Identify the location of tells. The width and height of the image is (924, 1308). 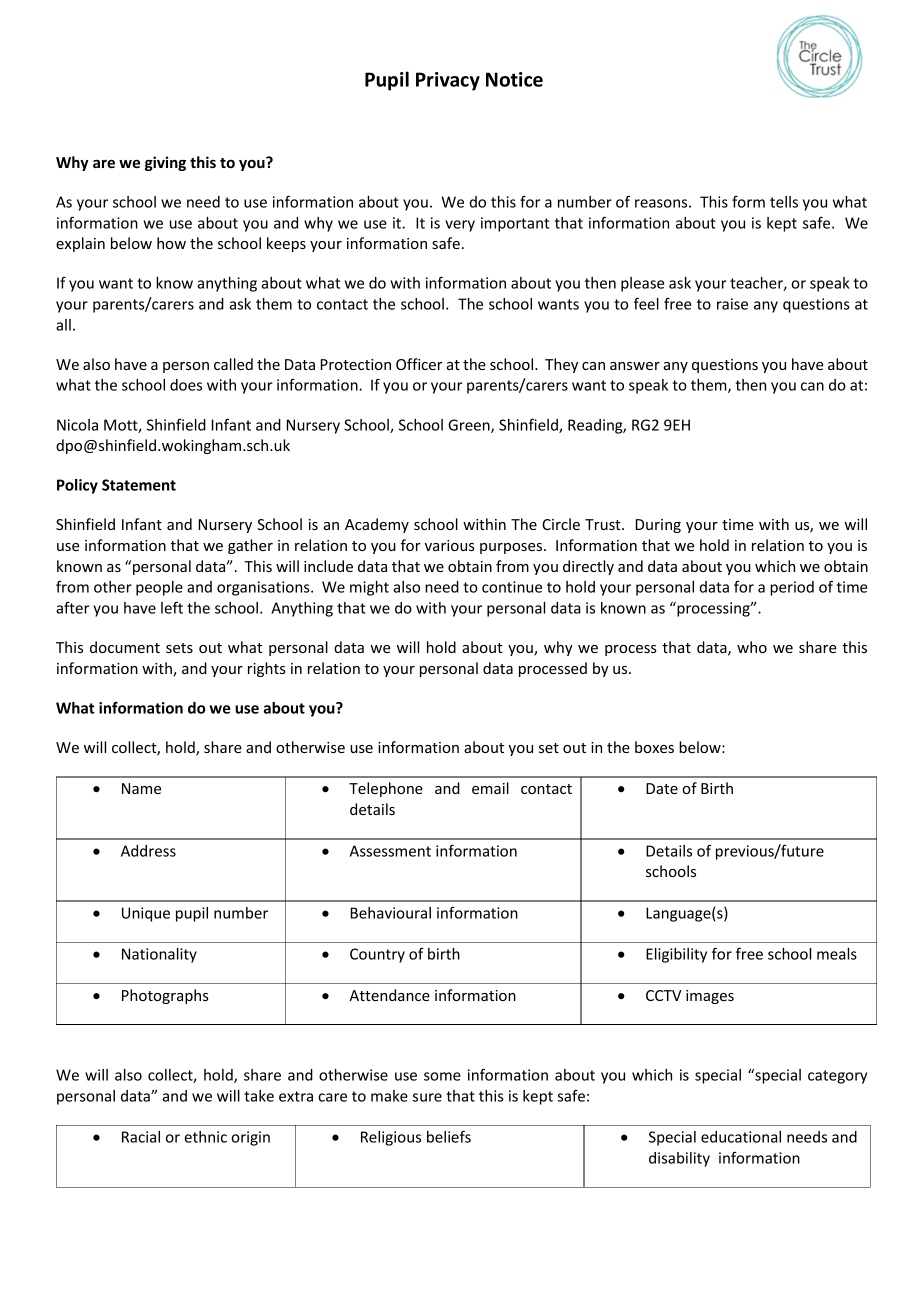
(784, 202).
